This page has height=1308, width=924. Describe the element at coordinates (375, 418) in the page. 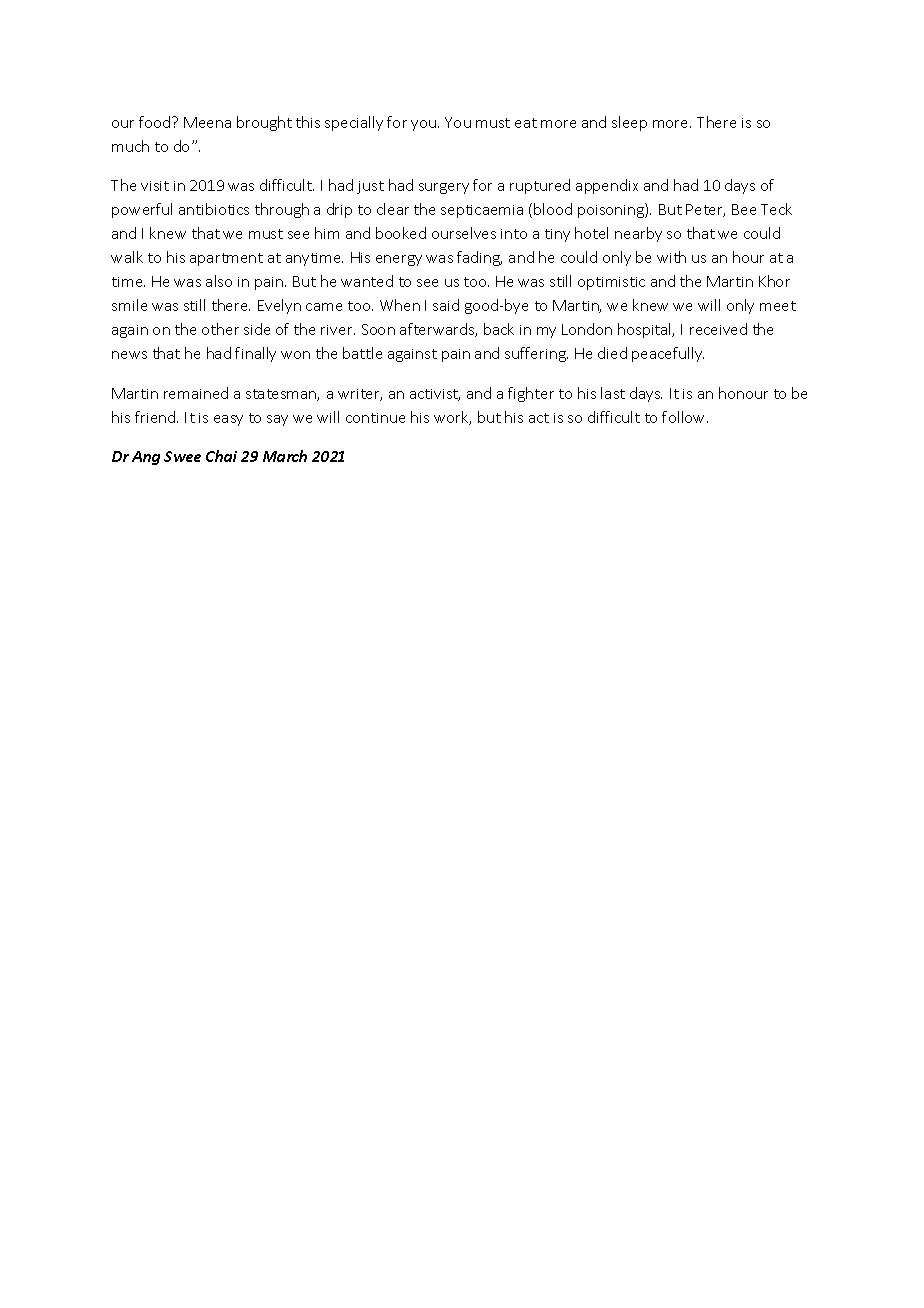

I see `continue` at that location.
